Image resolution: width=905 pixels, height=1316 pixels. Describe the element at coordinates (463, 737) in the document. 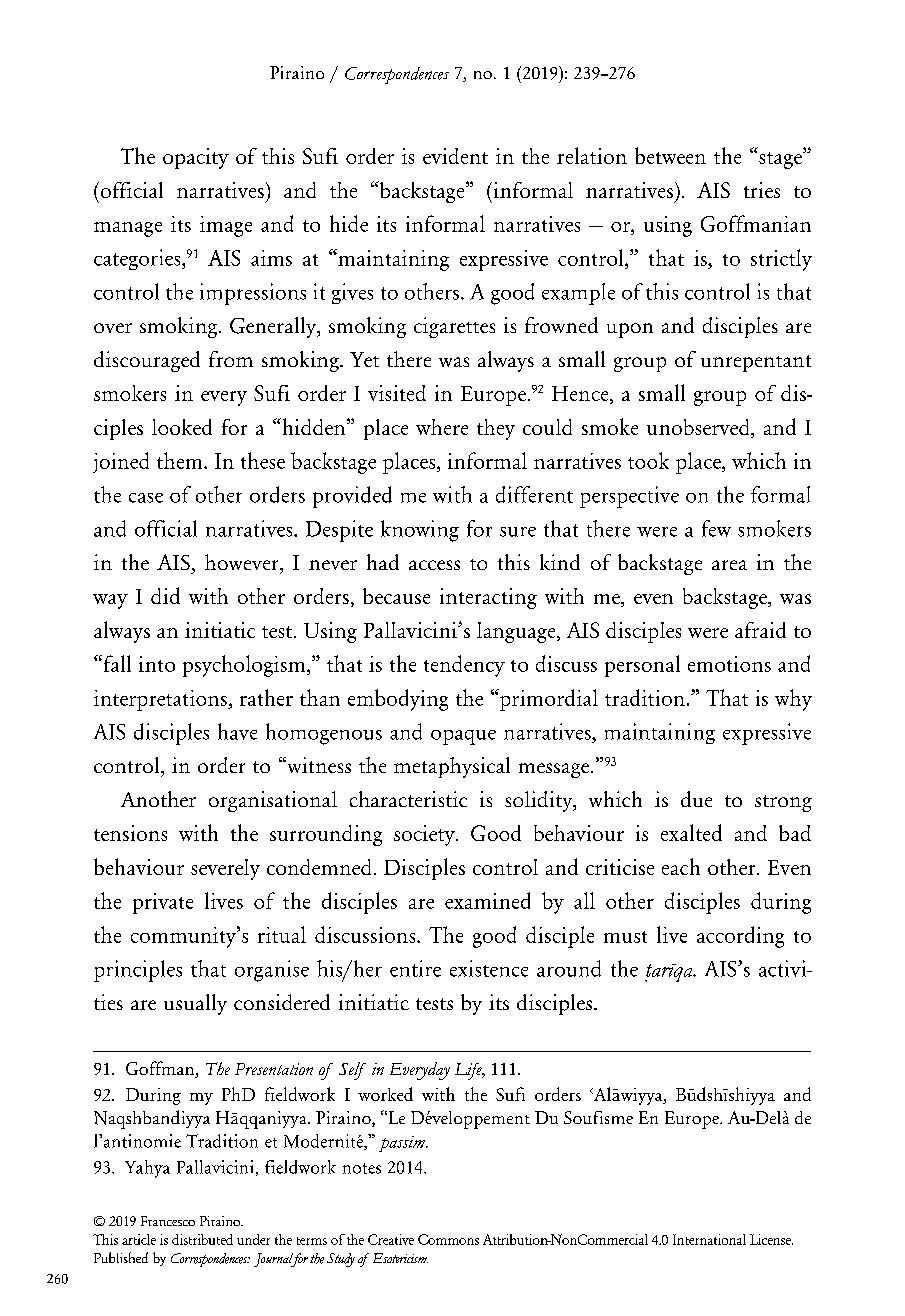

I see `opaque` at that location.
